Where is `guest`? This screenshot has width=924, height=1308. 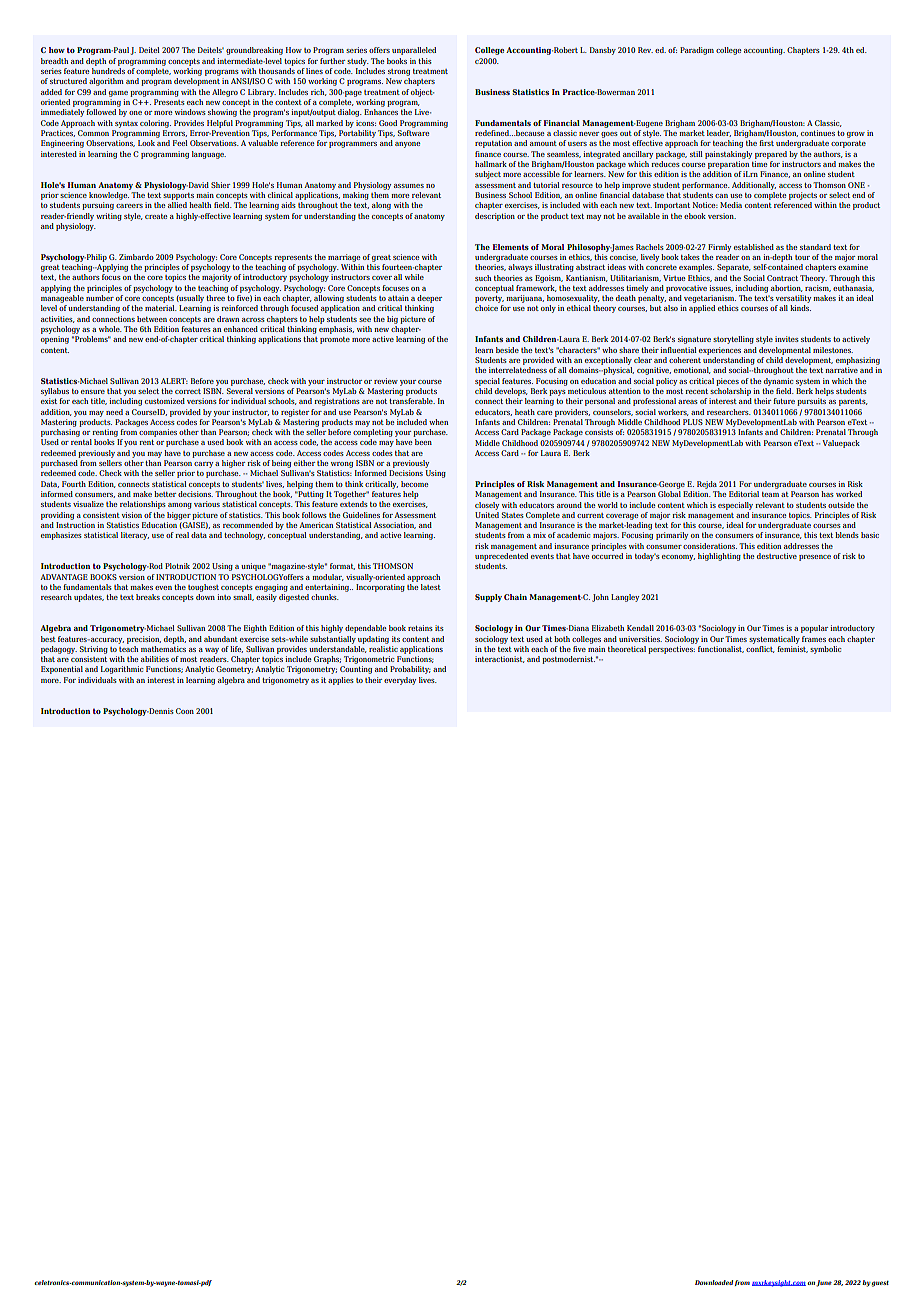
guest is located at coordinates (880, 1284).
